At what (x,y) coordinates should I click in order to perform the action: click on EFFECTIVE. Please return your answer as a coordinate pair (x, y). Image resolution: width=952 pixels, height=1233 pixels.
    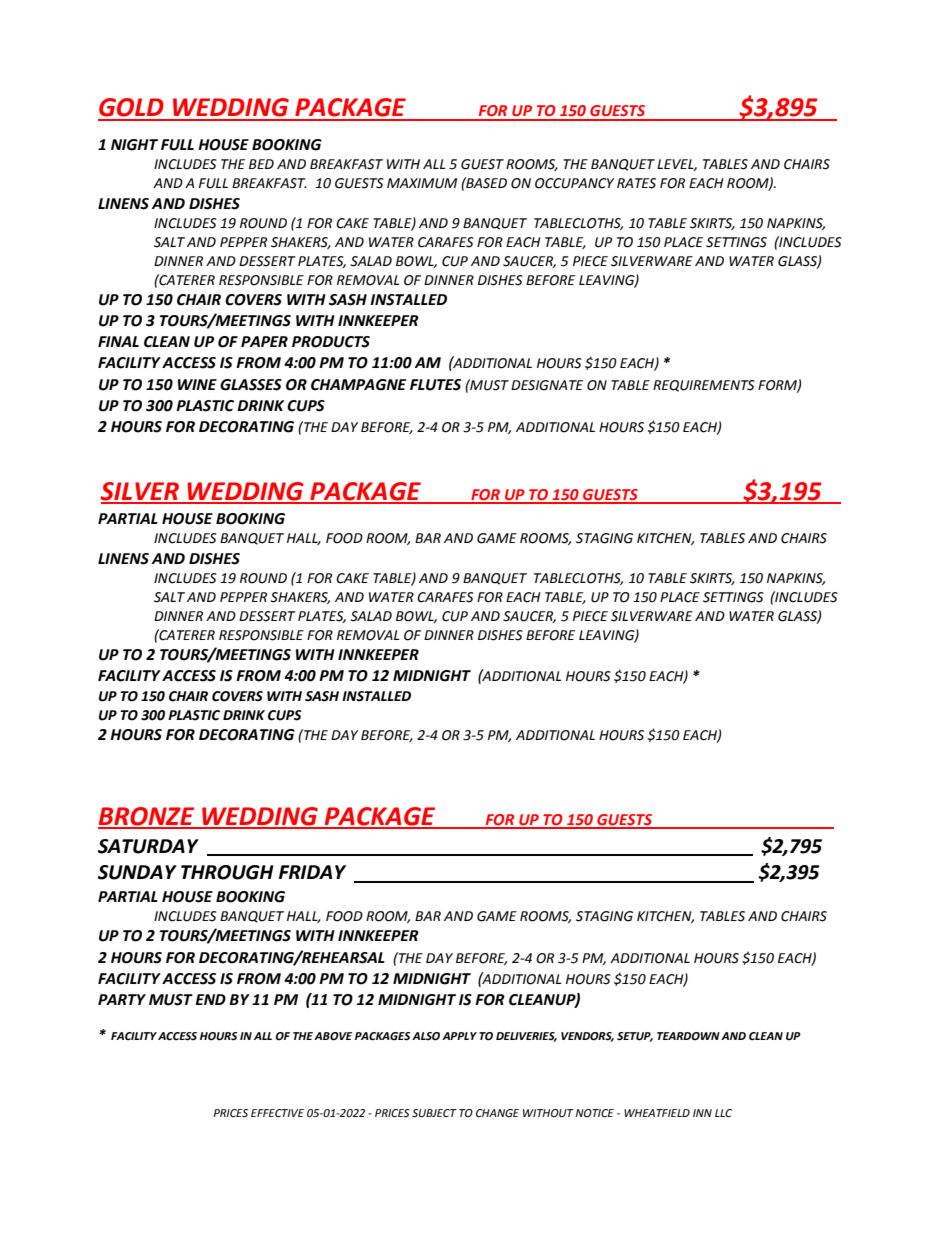
    Looking at the image, I should click on (277, 1113).
